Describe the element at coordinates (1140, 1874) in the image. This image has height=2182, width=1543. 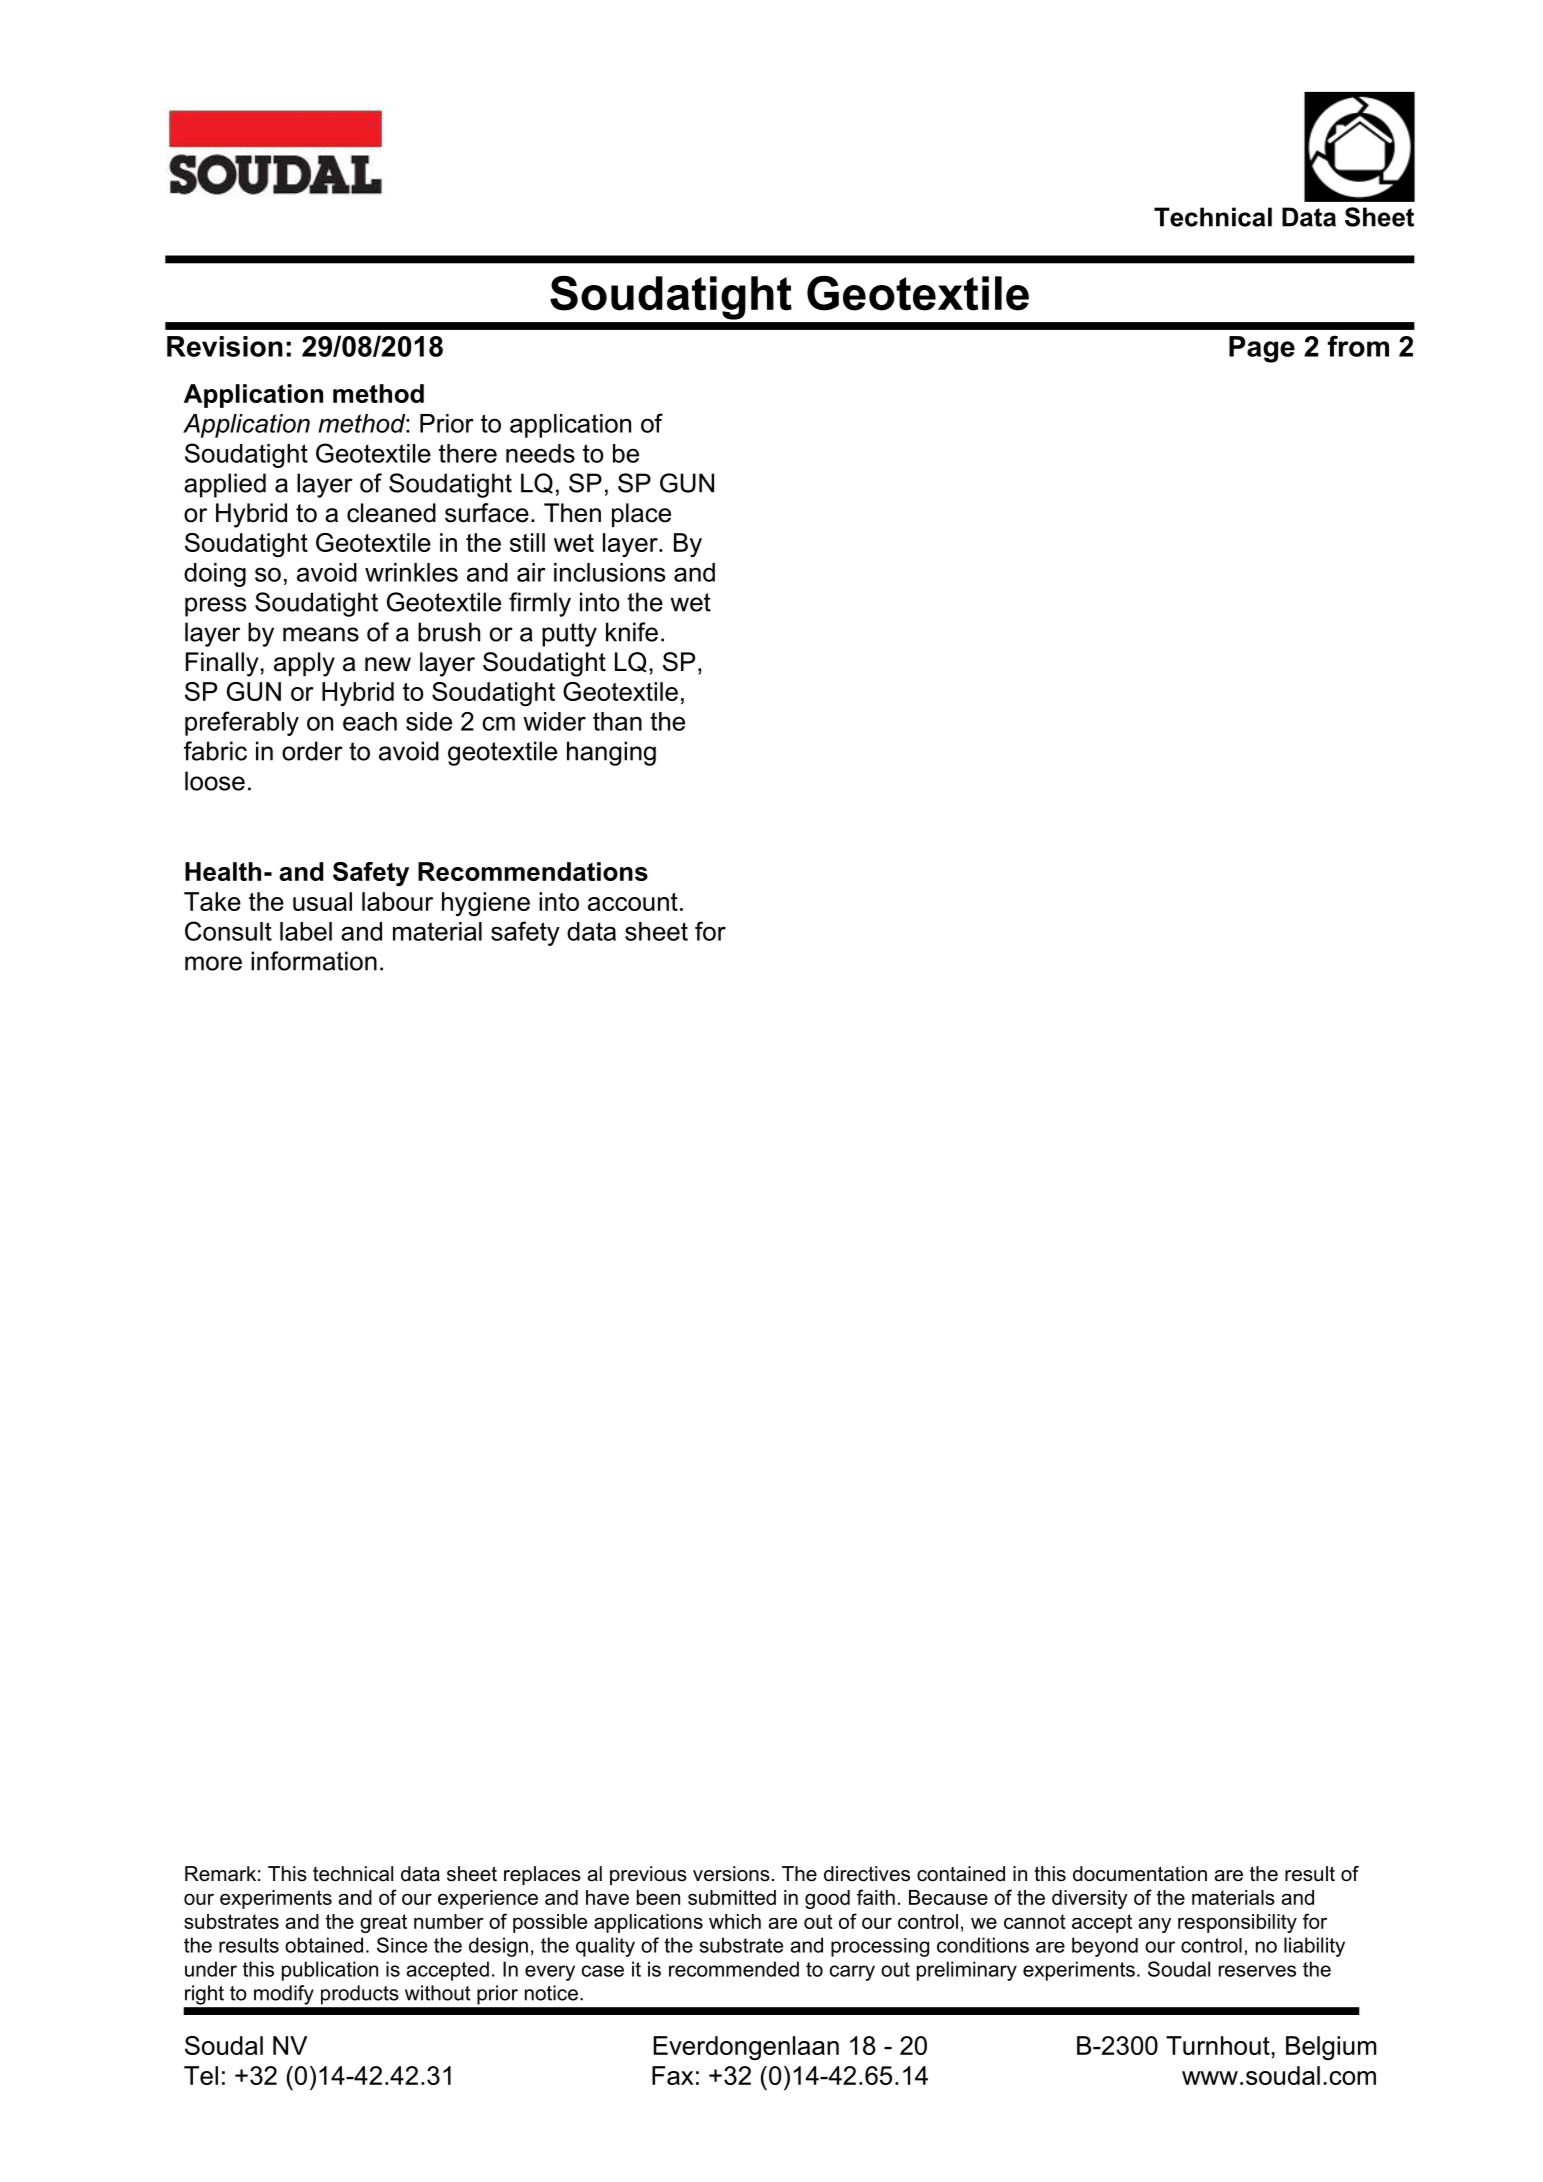
I see `documentation` at that location.
